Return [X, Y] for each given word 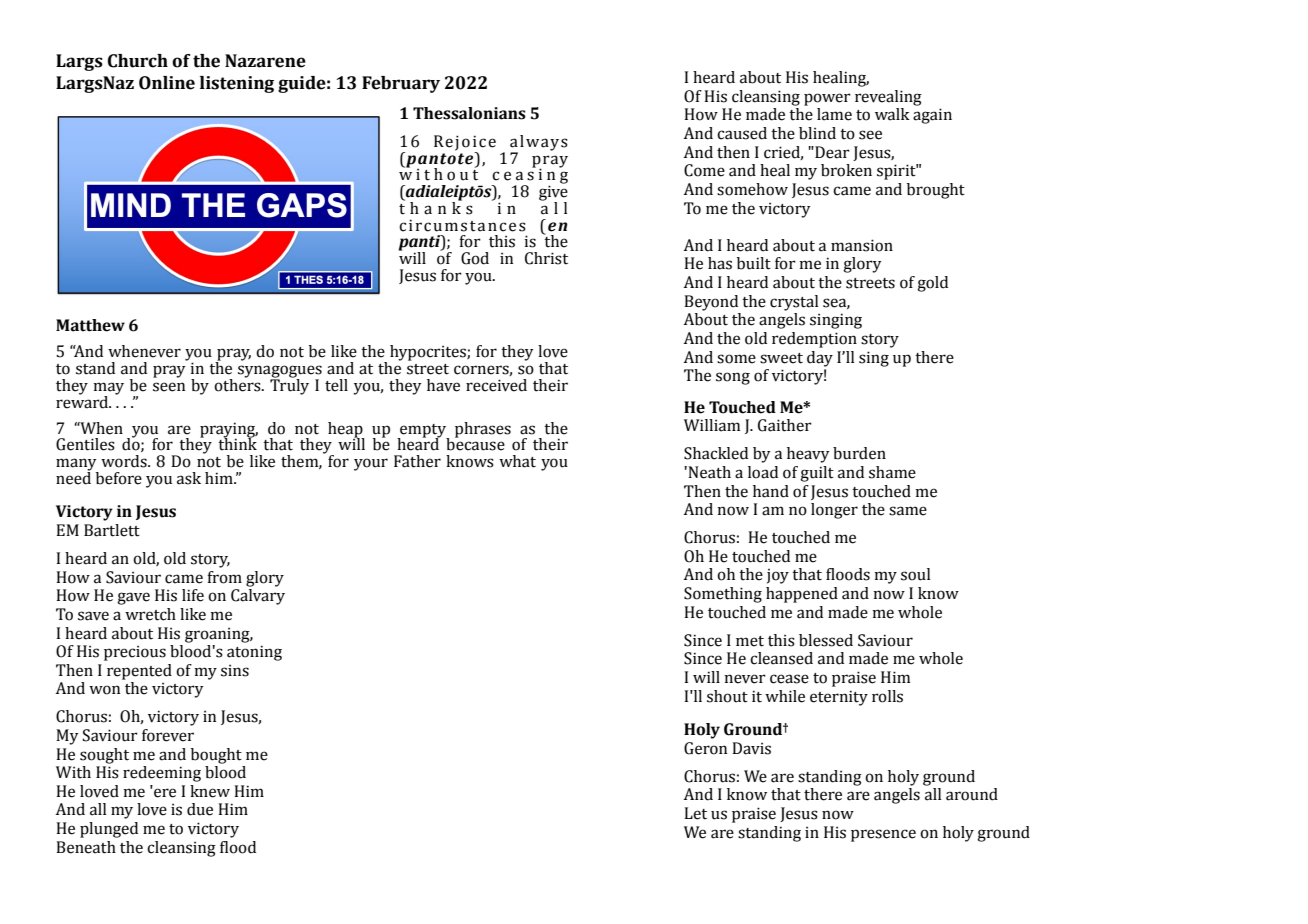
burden [859, 453]
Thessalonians [469, 113]
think [237, 443]
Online [167, 83]
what [517, 461]
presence [883, 835]
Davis [751, 748]
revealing [888, 98]
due [200, 809]
